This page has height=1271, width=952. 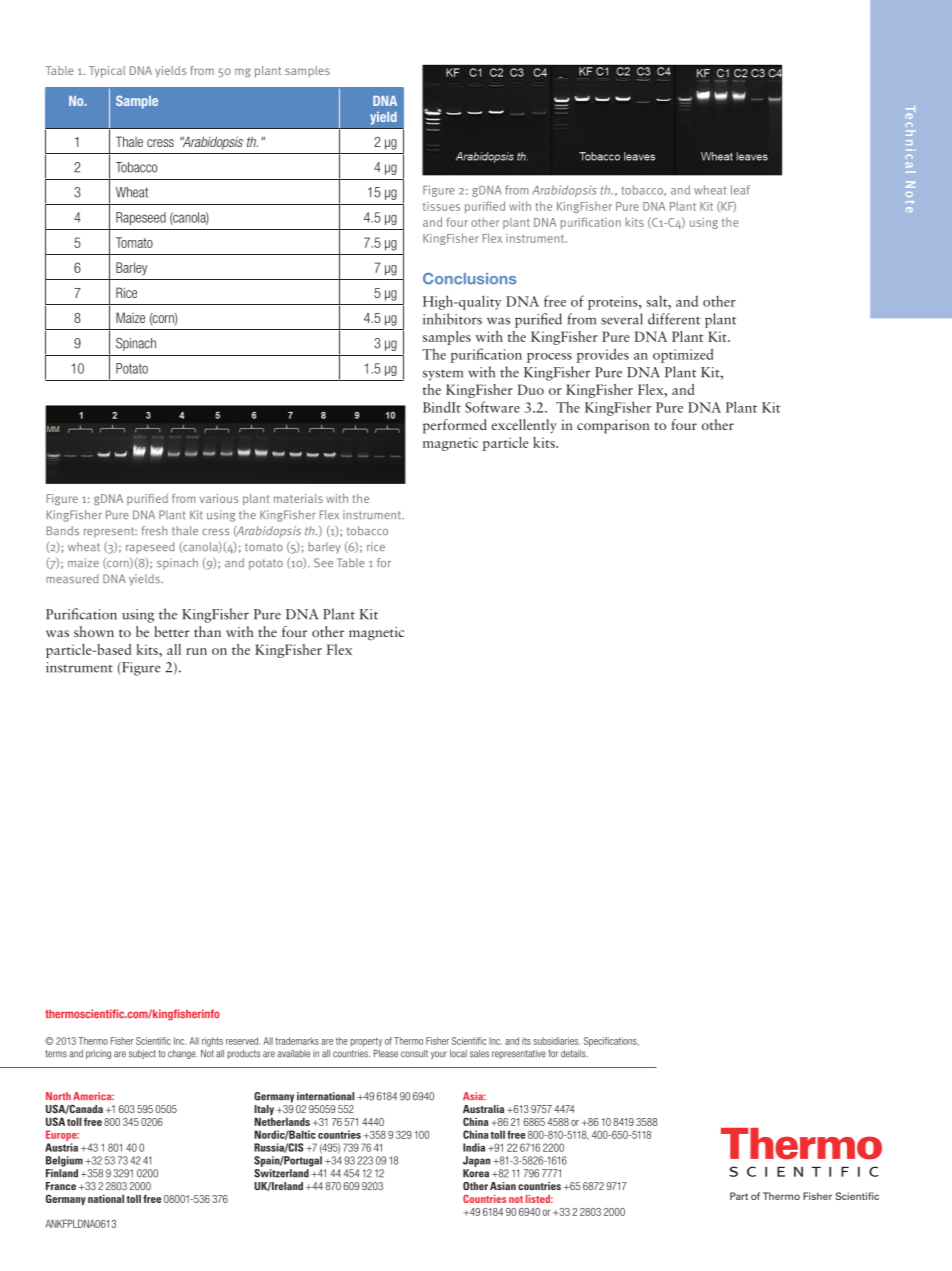 What do you see at coordinates (154, 531) in the page?
I see `fresh` at bounding box center [154, 531].
